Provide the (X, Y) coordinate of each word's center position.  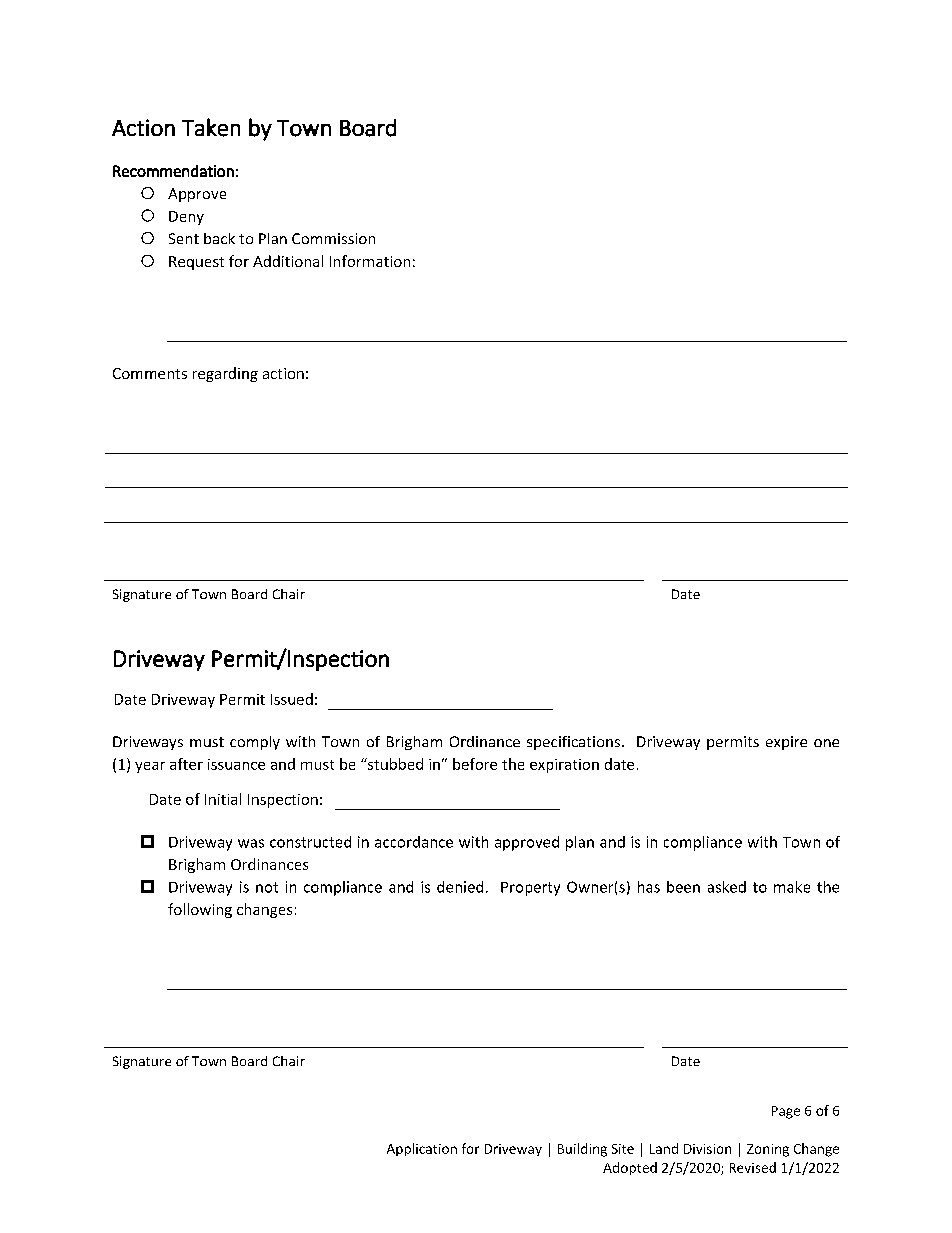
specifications (575, 743)
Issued (292, 699)
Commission (333, 238)
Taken (211, 127)
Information (370, 261)
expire (786, 743)
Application (422, 1149)
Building (582, 1150)
